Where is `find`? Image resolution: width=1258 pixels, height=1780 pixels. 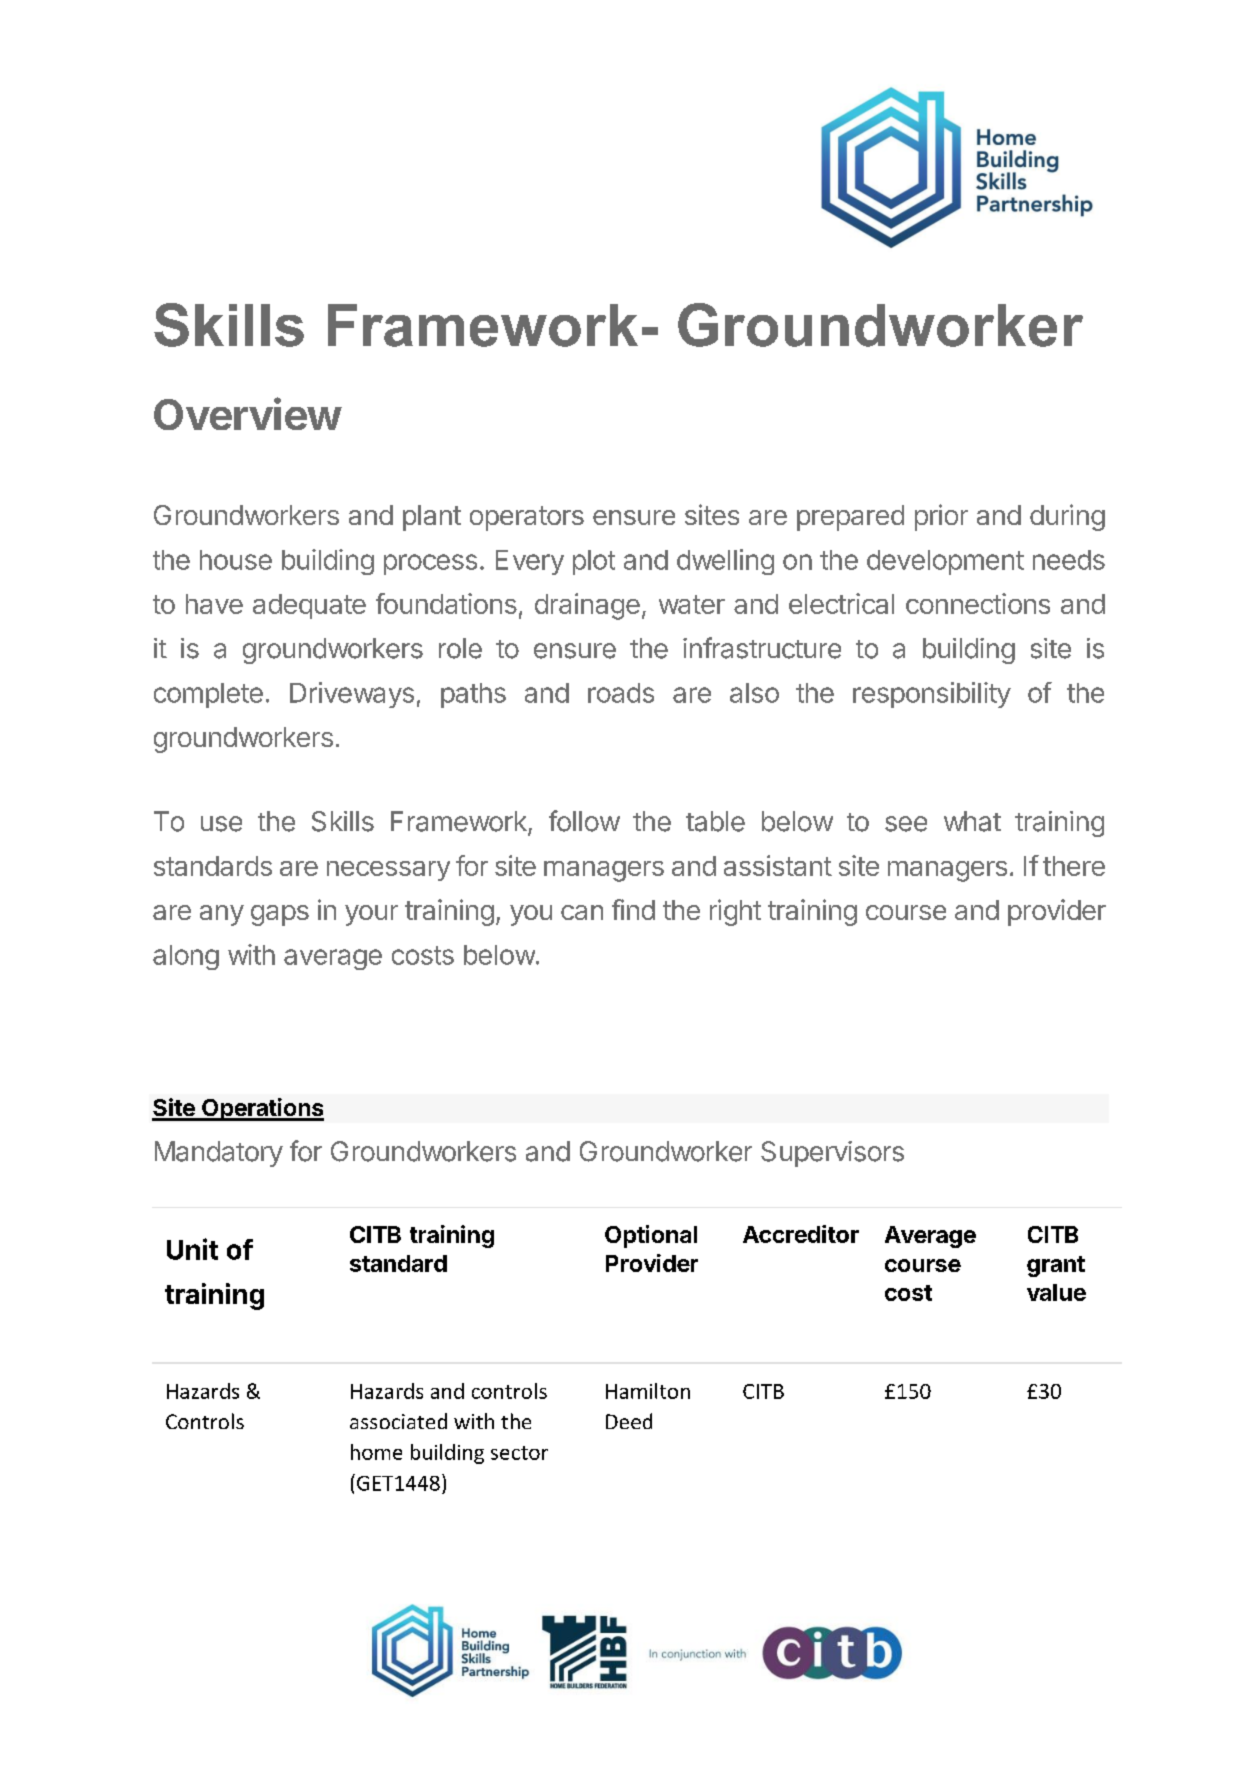
find is located at coordinates (633, 909).
